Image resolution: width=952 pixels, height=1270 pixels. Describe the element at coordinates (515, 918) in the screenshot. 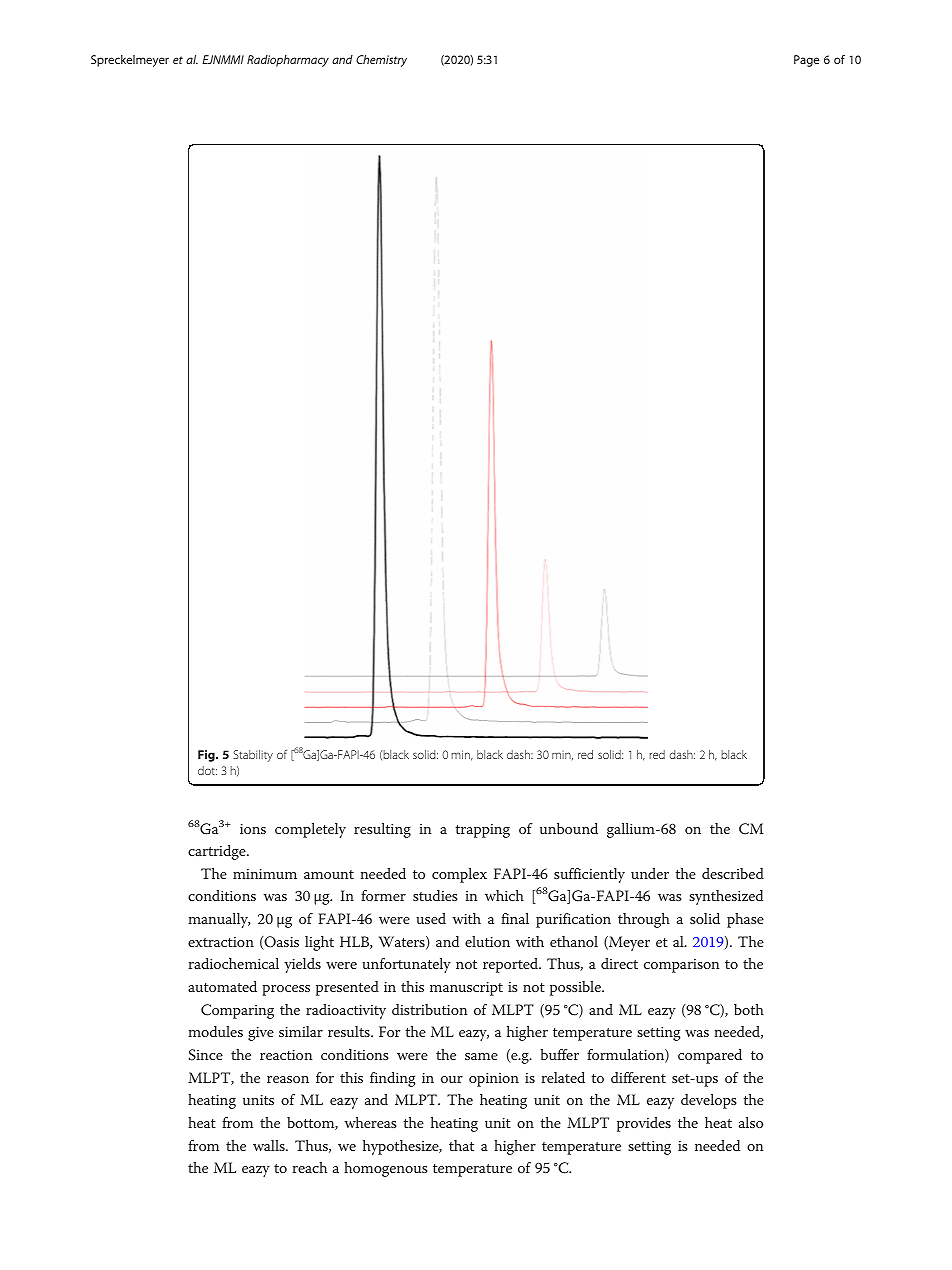

I see `final` at that location.
